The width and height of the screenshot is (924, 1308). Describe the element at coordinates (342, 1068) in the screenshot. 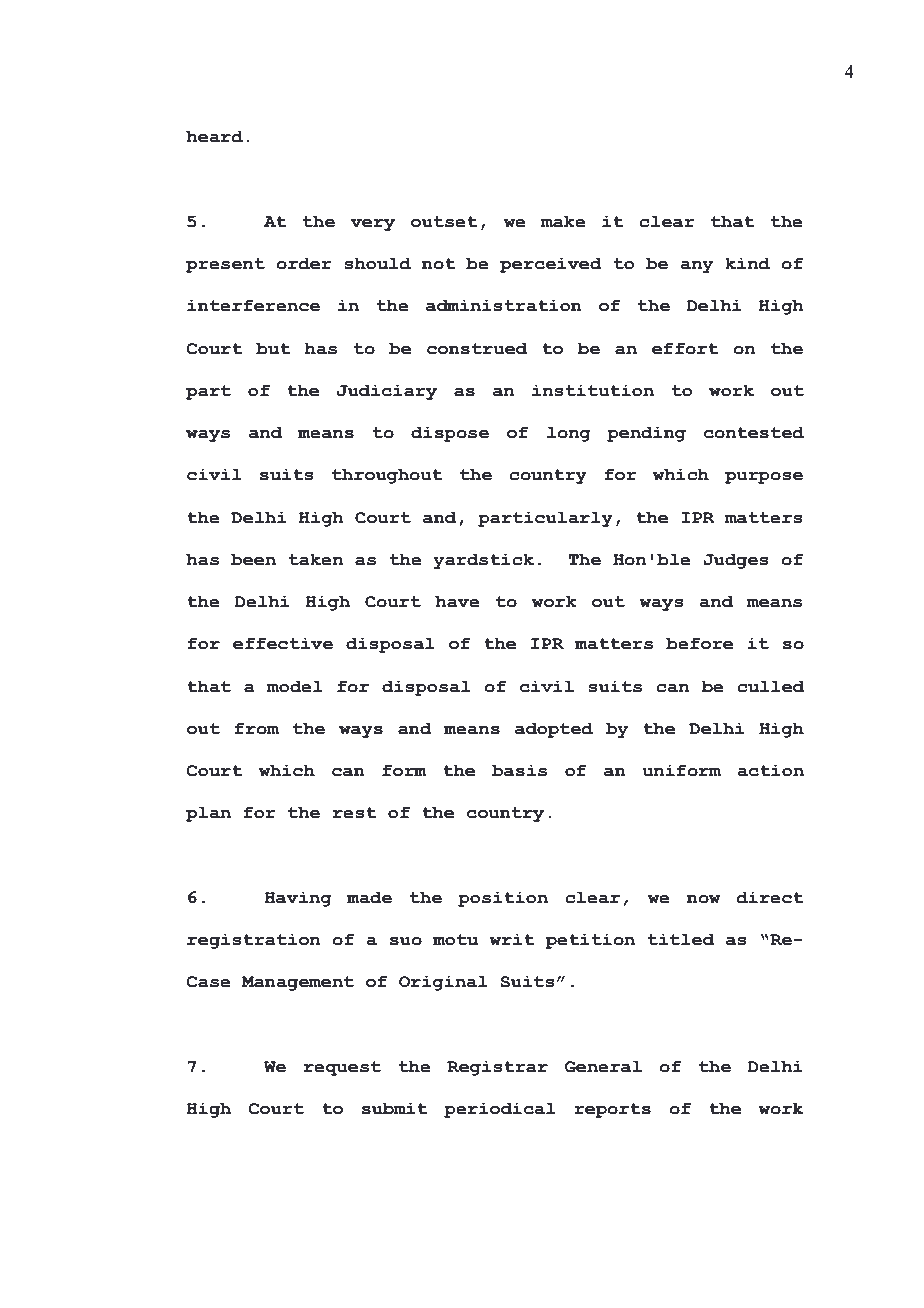

I see `request` at that location.
